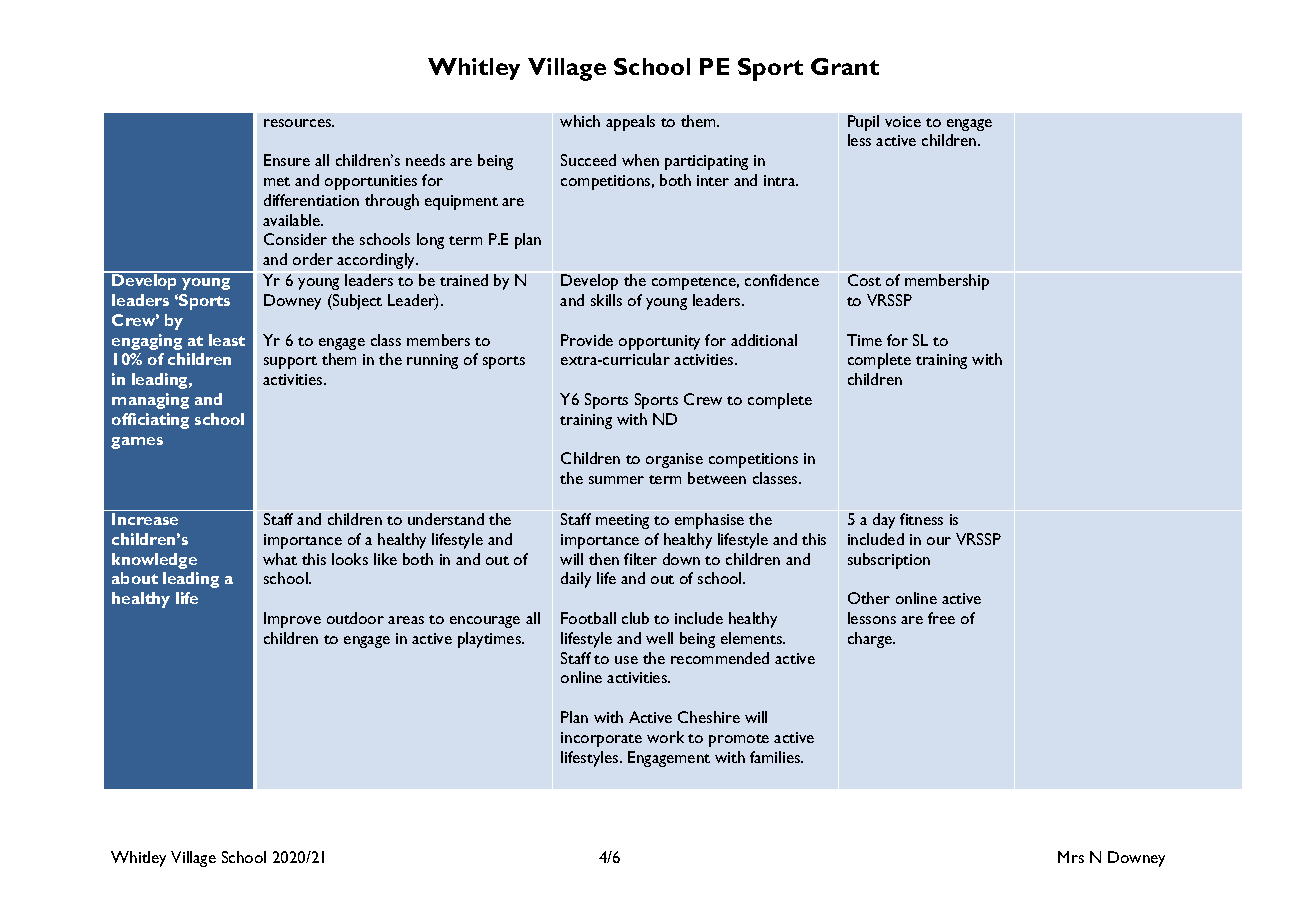  I want to click on voice, so click(903, 121).
